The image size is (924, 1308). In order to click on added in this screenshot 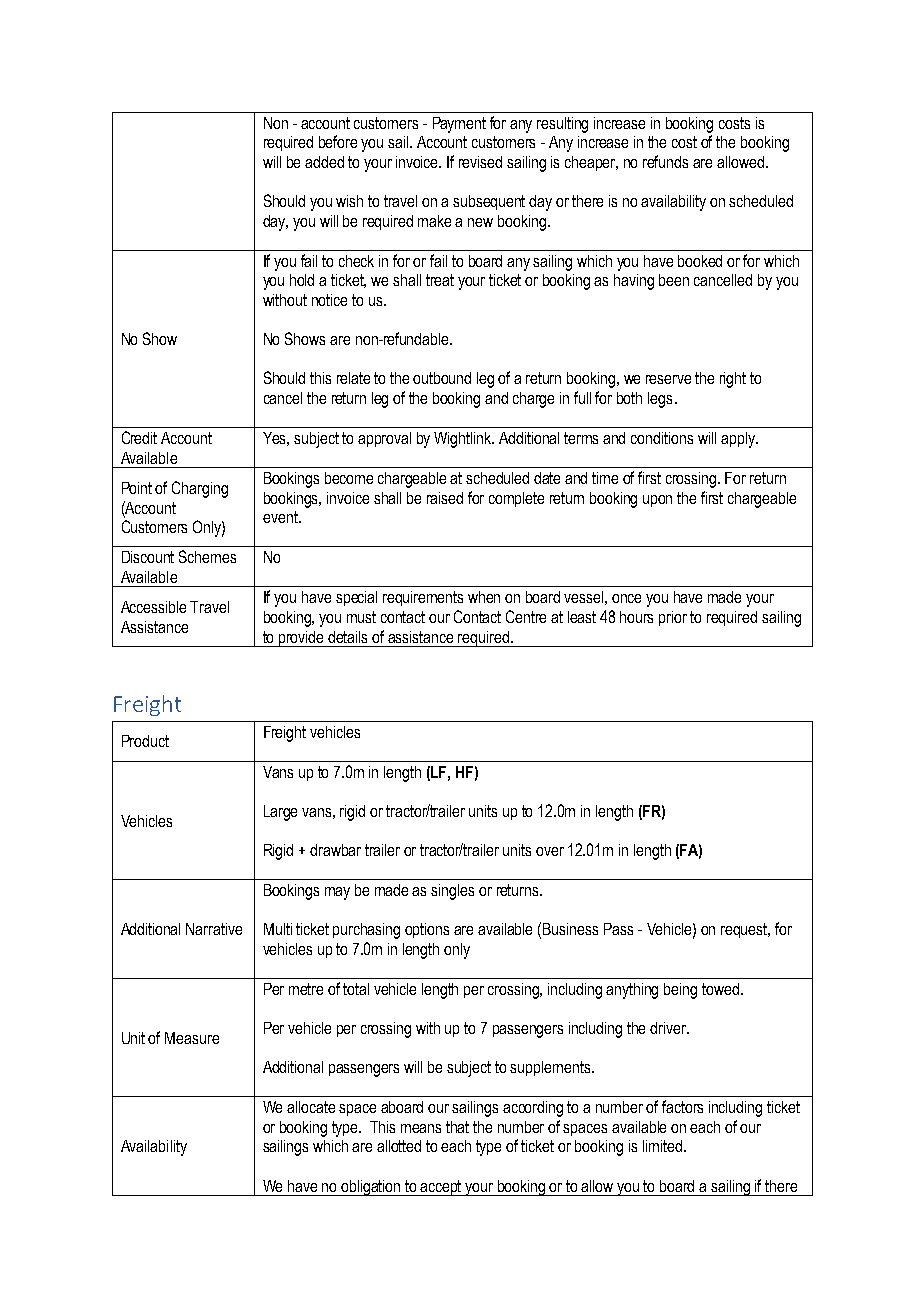, I will do `click(324, 162)`.
